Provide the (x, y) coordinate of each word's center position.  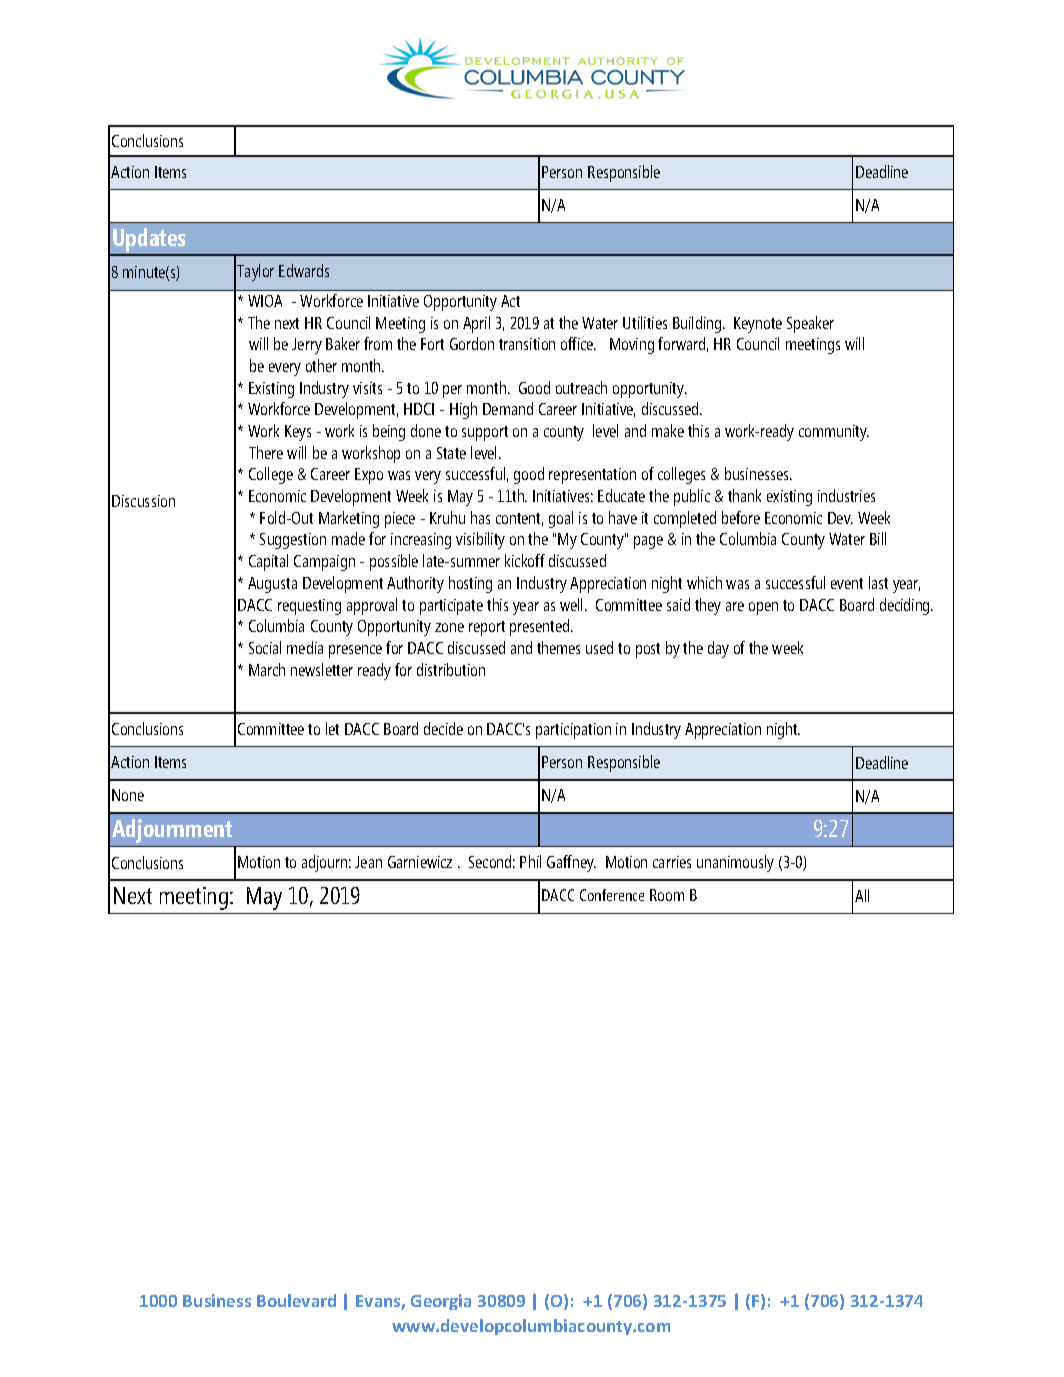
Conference (612, 895)
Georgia (441, 1302)
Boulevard (296, 1300)
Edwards (304, 270)
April (476, 324)
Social (265, 647)
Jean (368, 862)
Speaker (810, 324)
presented (541, 627)
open (763, 608)
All (862, 895)
